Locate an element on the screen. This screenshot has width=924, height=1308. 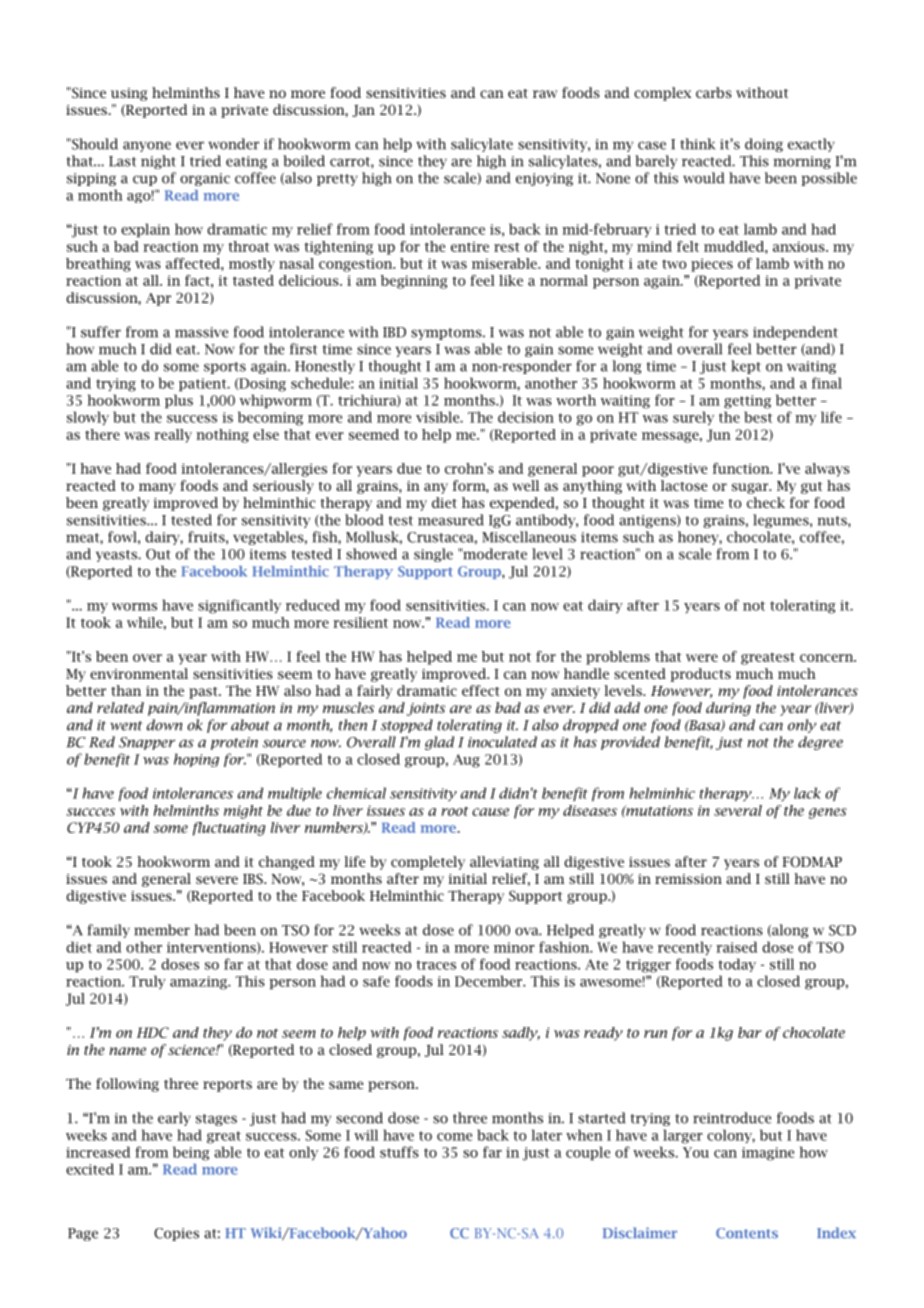
anyone is located at coordinates (147, 146).
